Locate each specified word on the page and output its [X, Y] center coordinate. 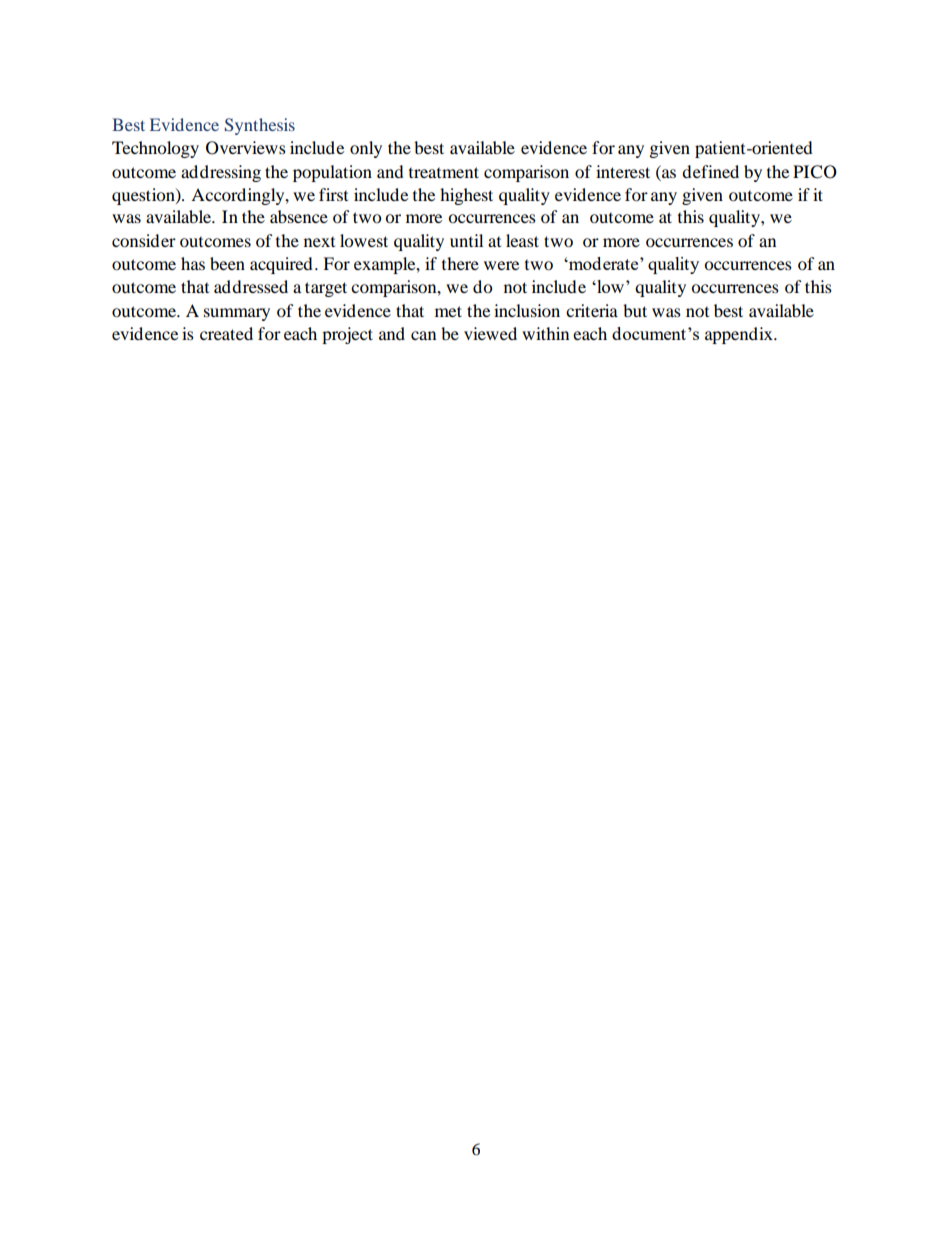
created [226, 333]
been [227, 263]
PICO [815, 172]
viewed [490, 333]
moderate [604, 263]
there [460, 263]
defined [710, 171]
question [144, 196]
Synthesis [259, 126]
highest [466, 196]
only [366, 149]
